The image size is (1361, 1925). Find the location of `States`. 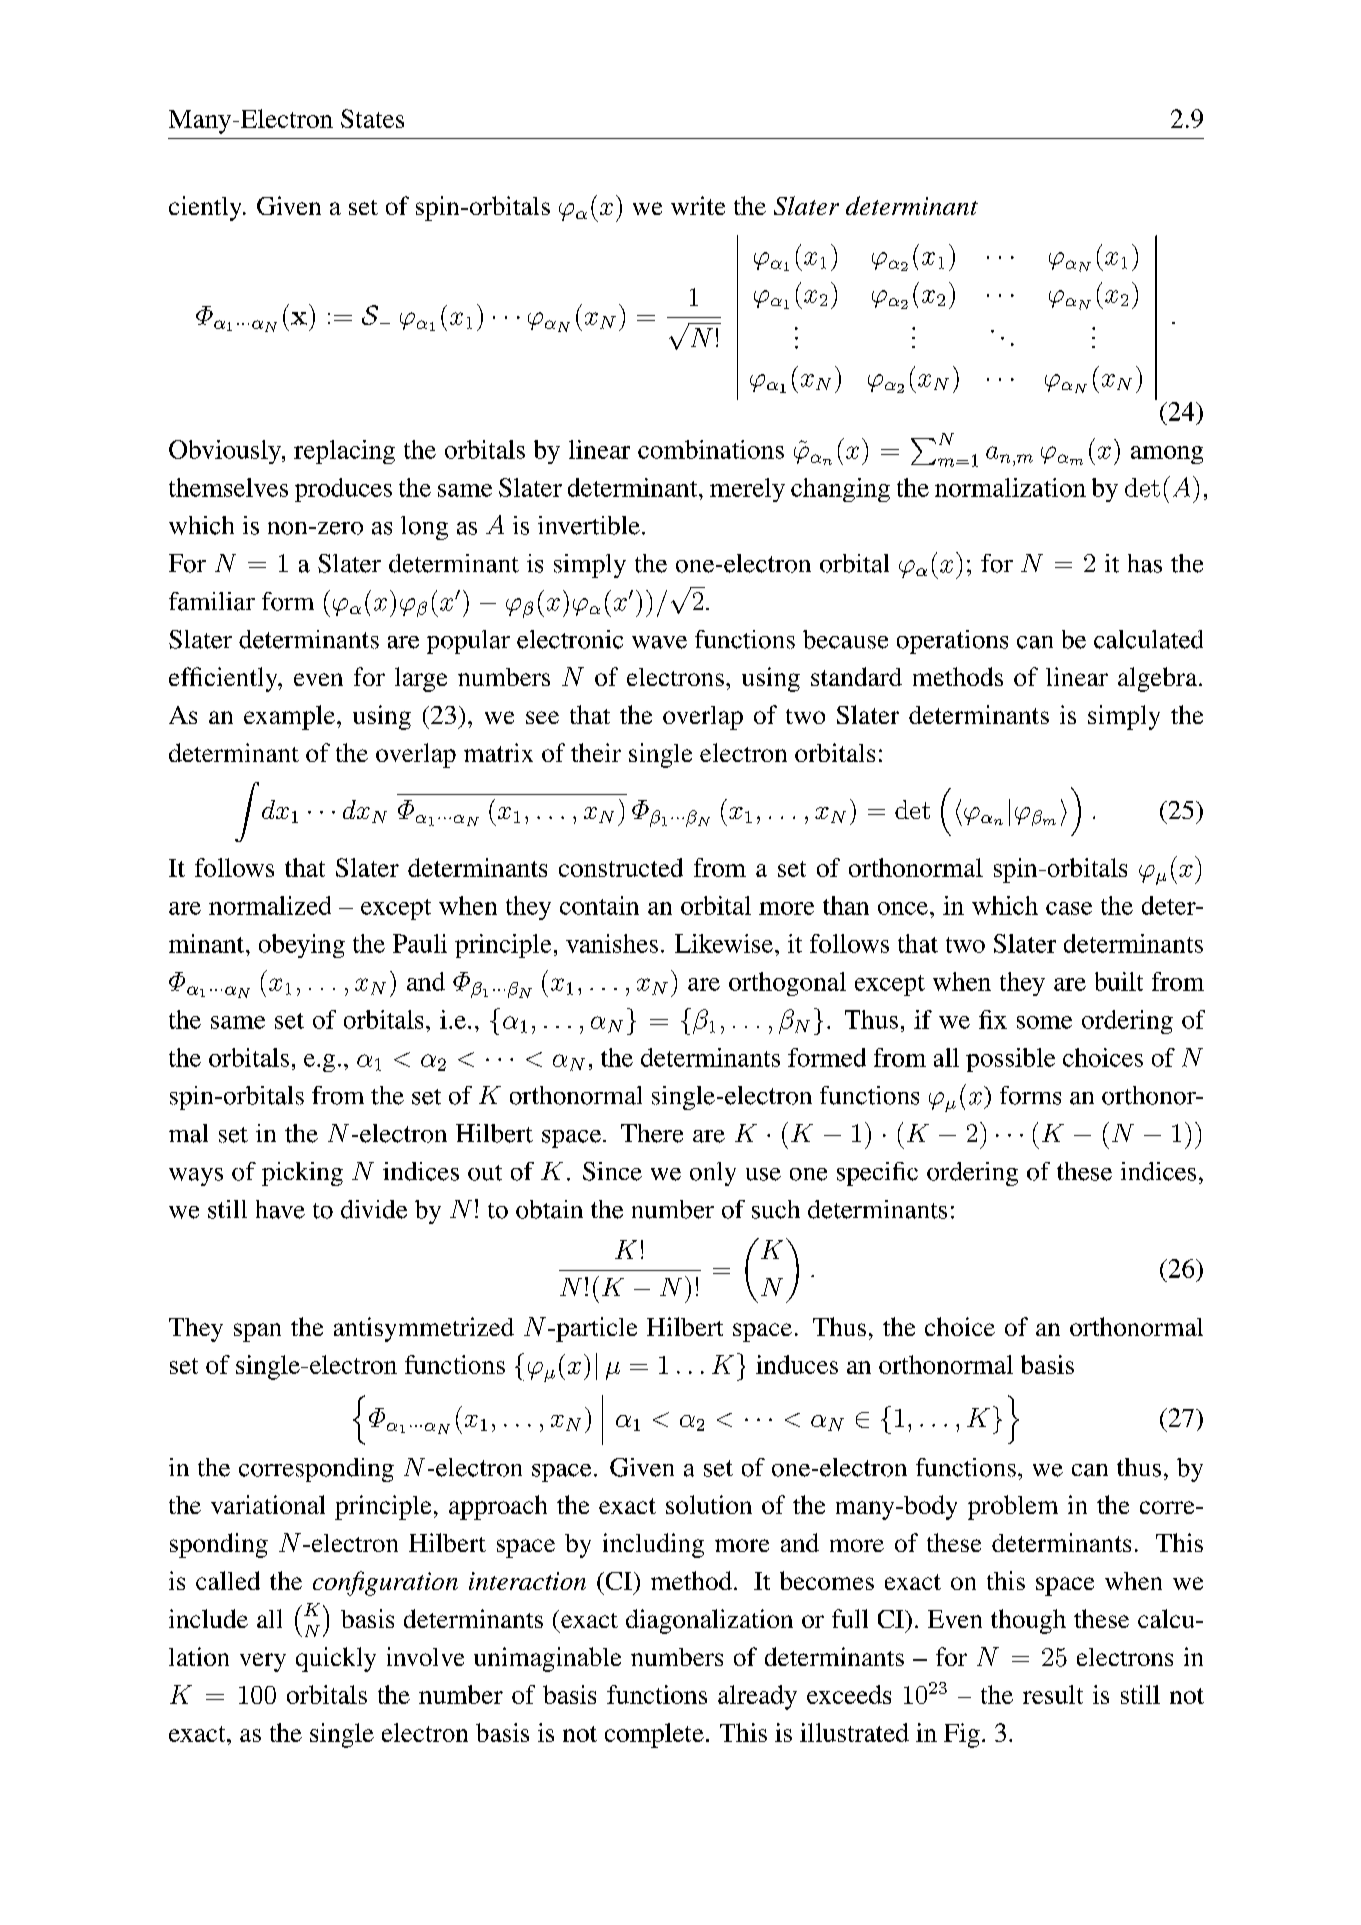

States is located at coordinates (372, 118).
